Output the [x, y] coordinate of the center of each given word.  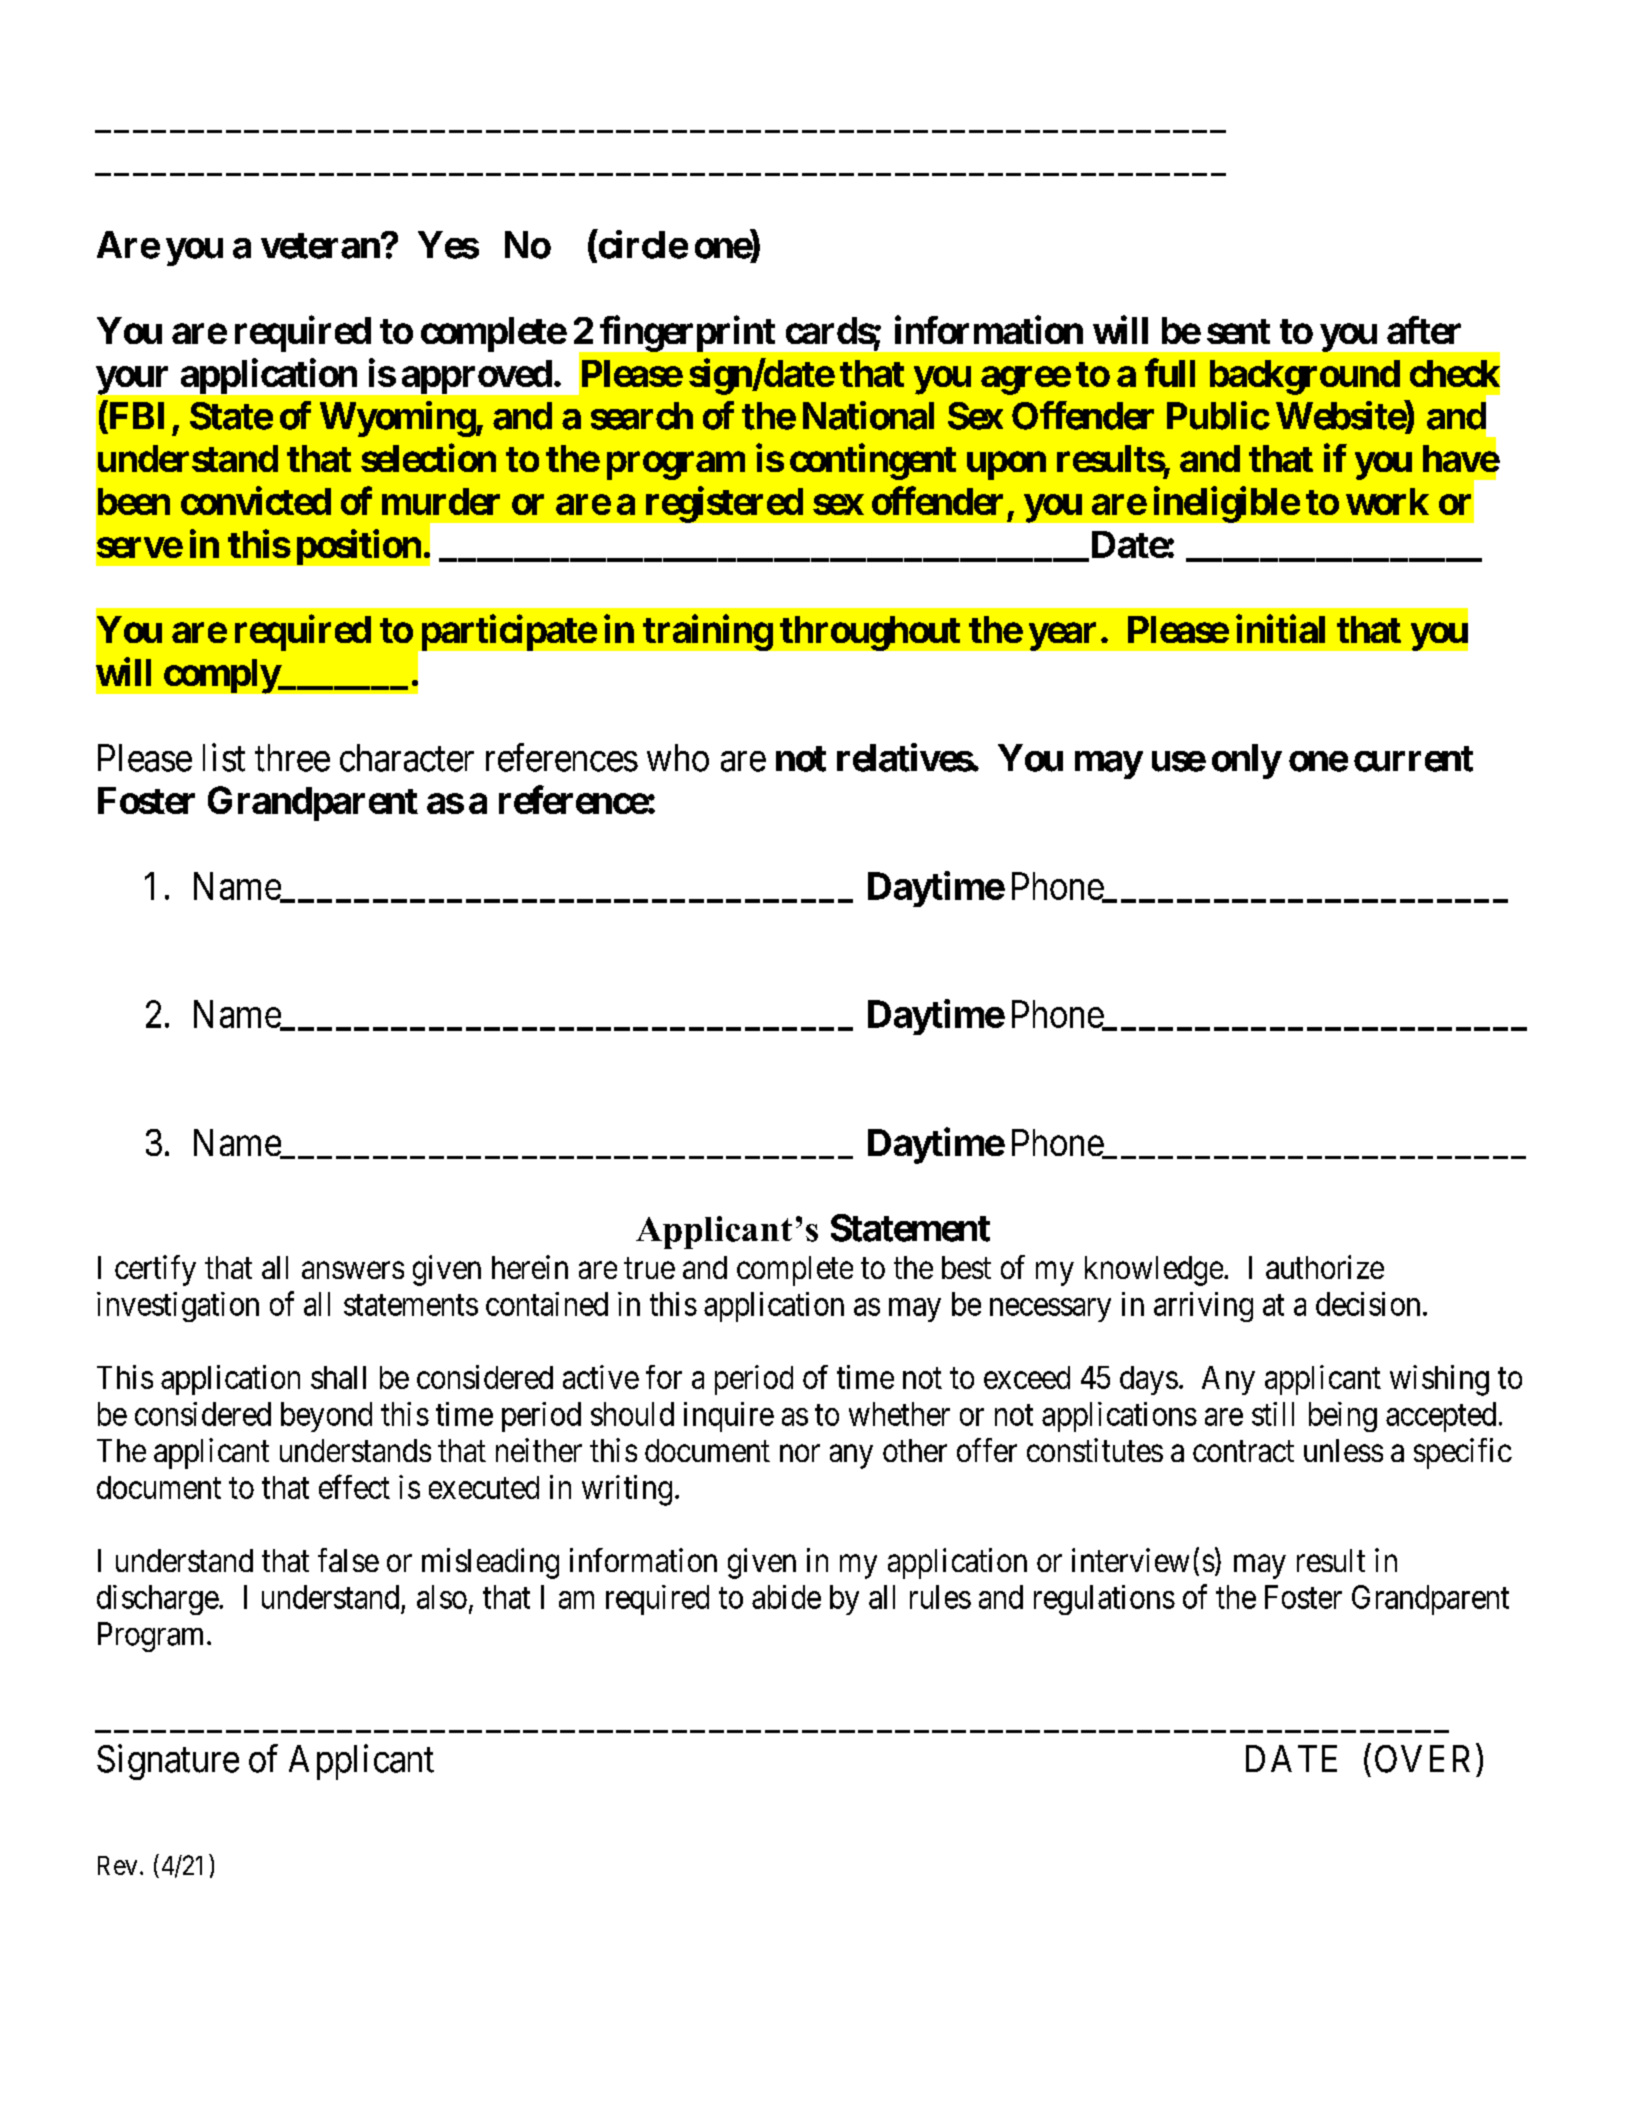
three [292, 758]
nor [800, 1453]
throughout [870, 633]
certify [155, 1270]
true [649, 1268]
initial [1280, 629]
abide [786, 1597]
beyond [326, 1417]
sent [1238, 331]
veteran [320, 246]
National [868, 415]
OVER [1422, 1759]
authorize [1325, 1267]
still [1273, 1414]
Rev [117, 1865]
